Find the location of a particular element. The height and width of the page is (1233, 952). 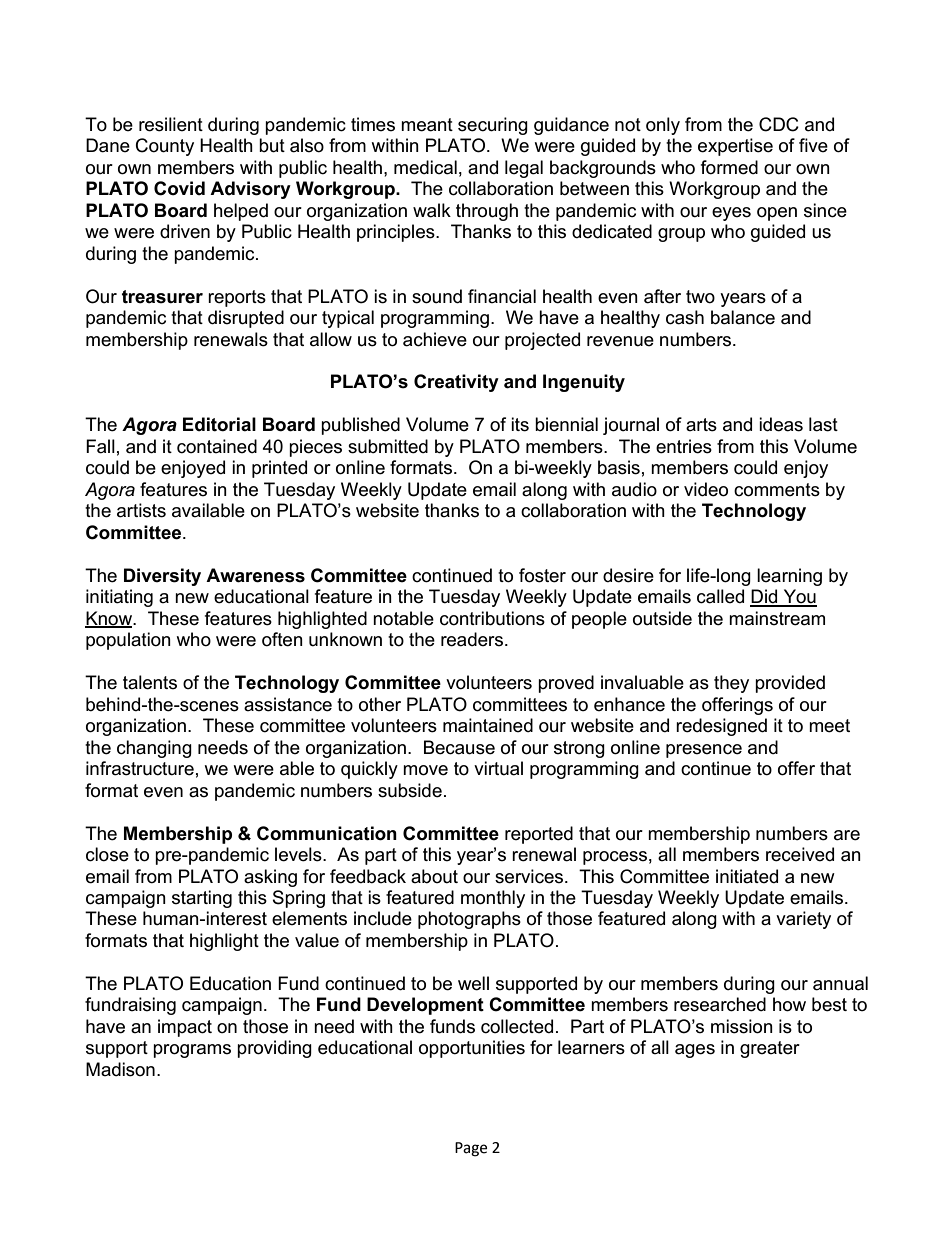

greater is located at coordinates (770, 1049).
